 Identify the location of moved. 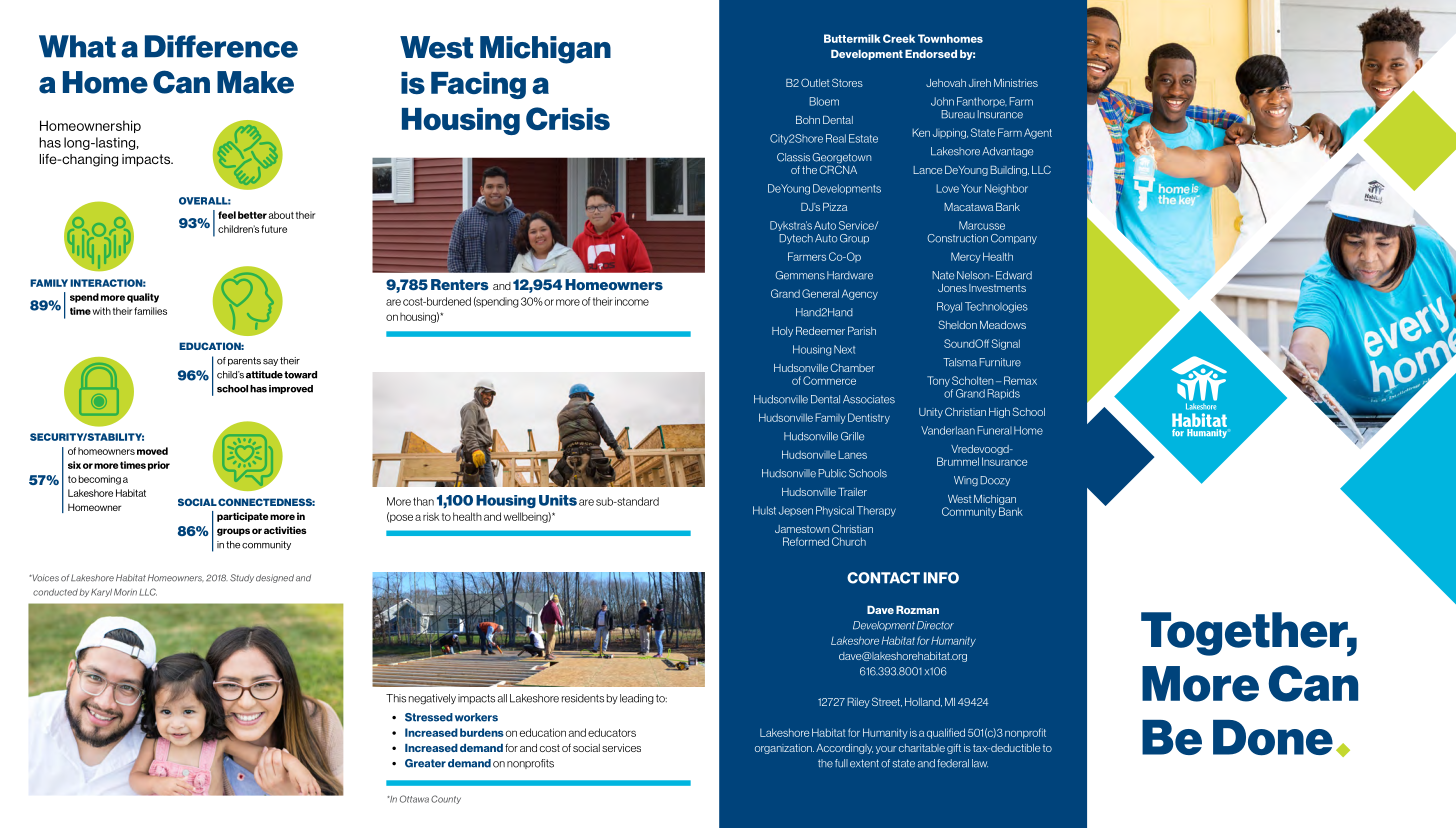
(152, 451).
